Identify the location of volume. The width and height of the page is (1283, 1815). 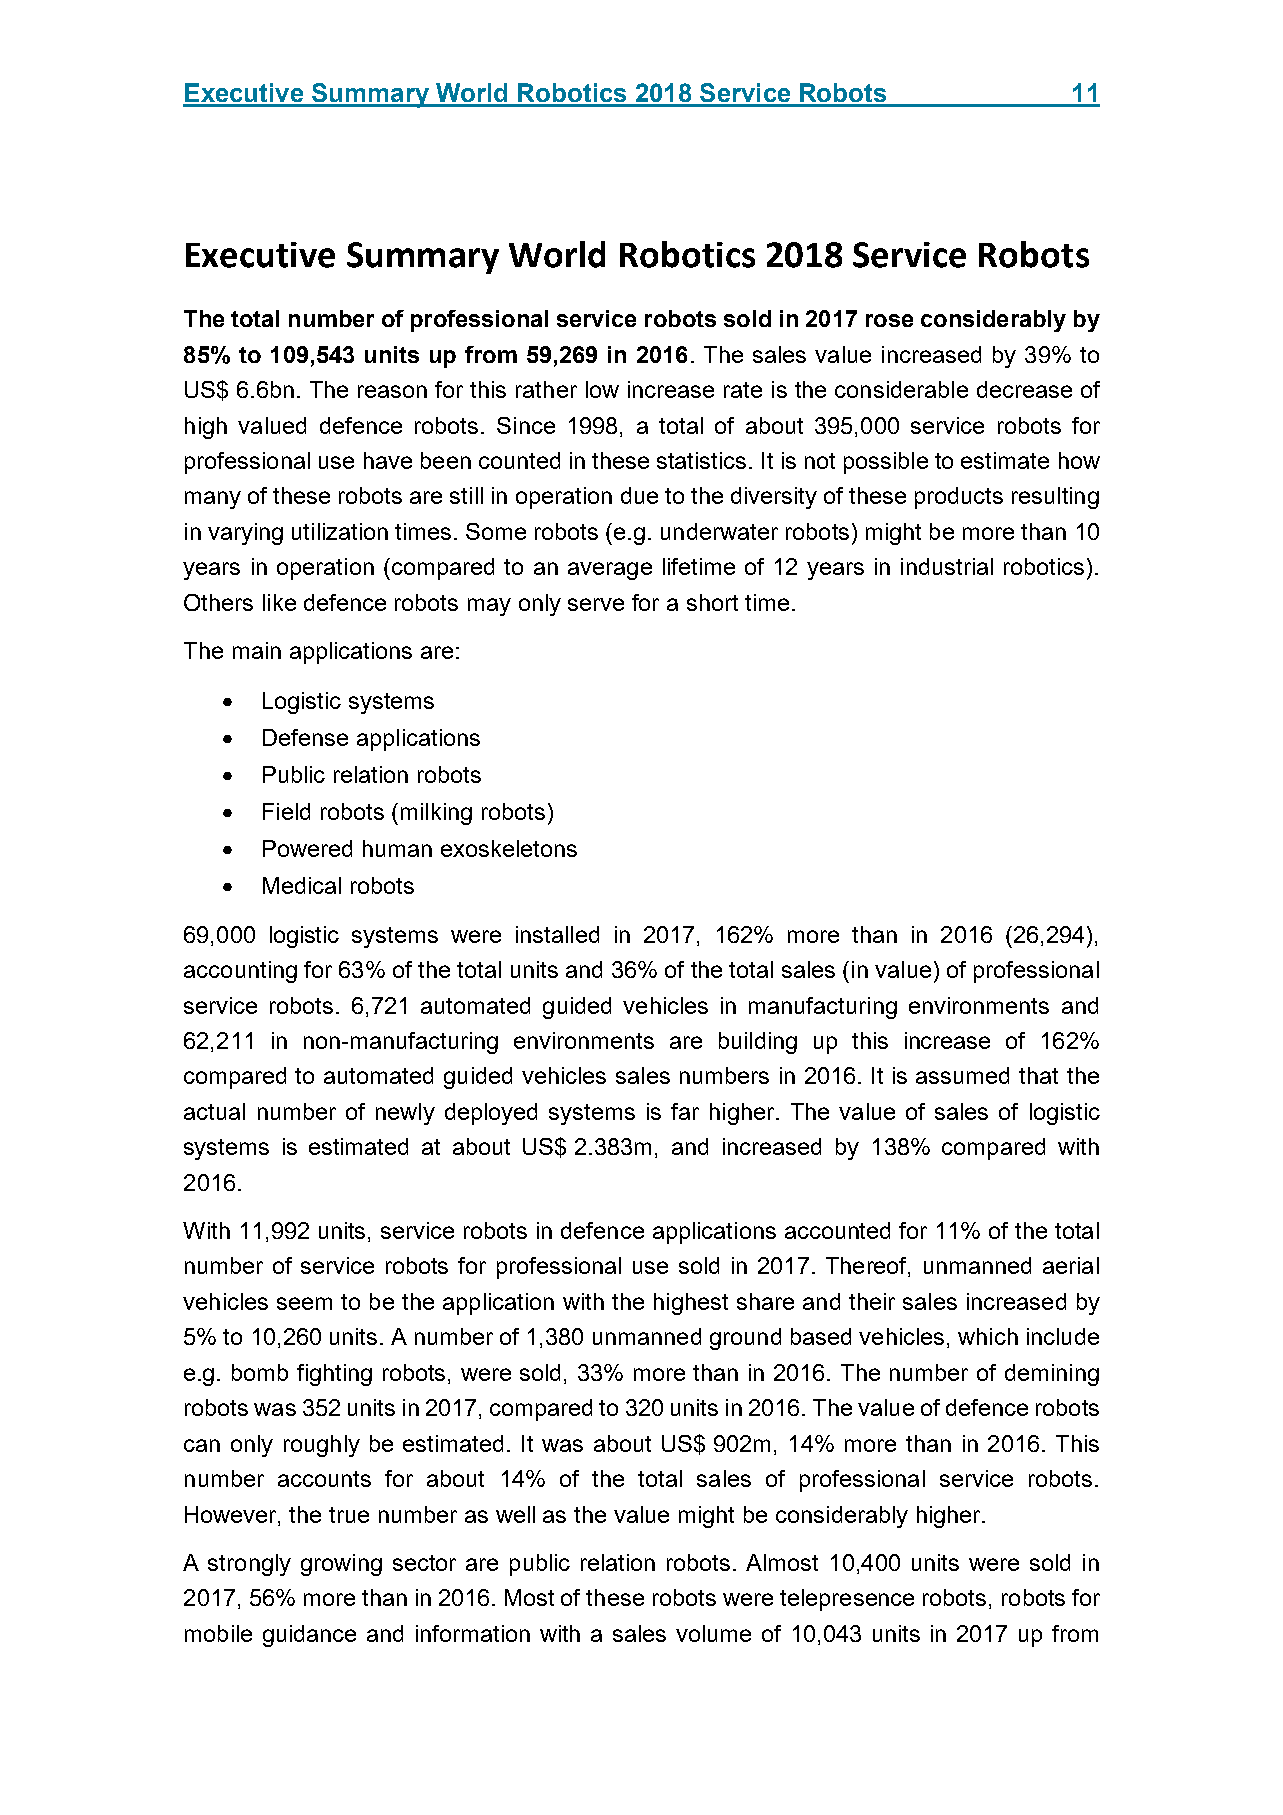
(713, 1633).
